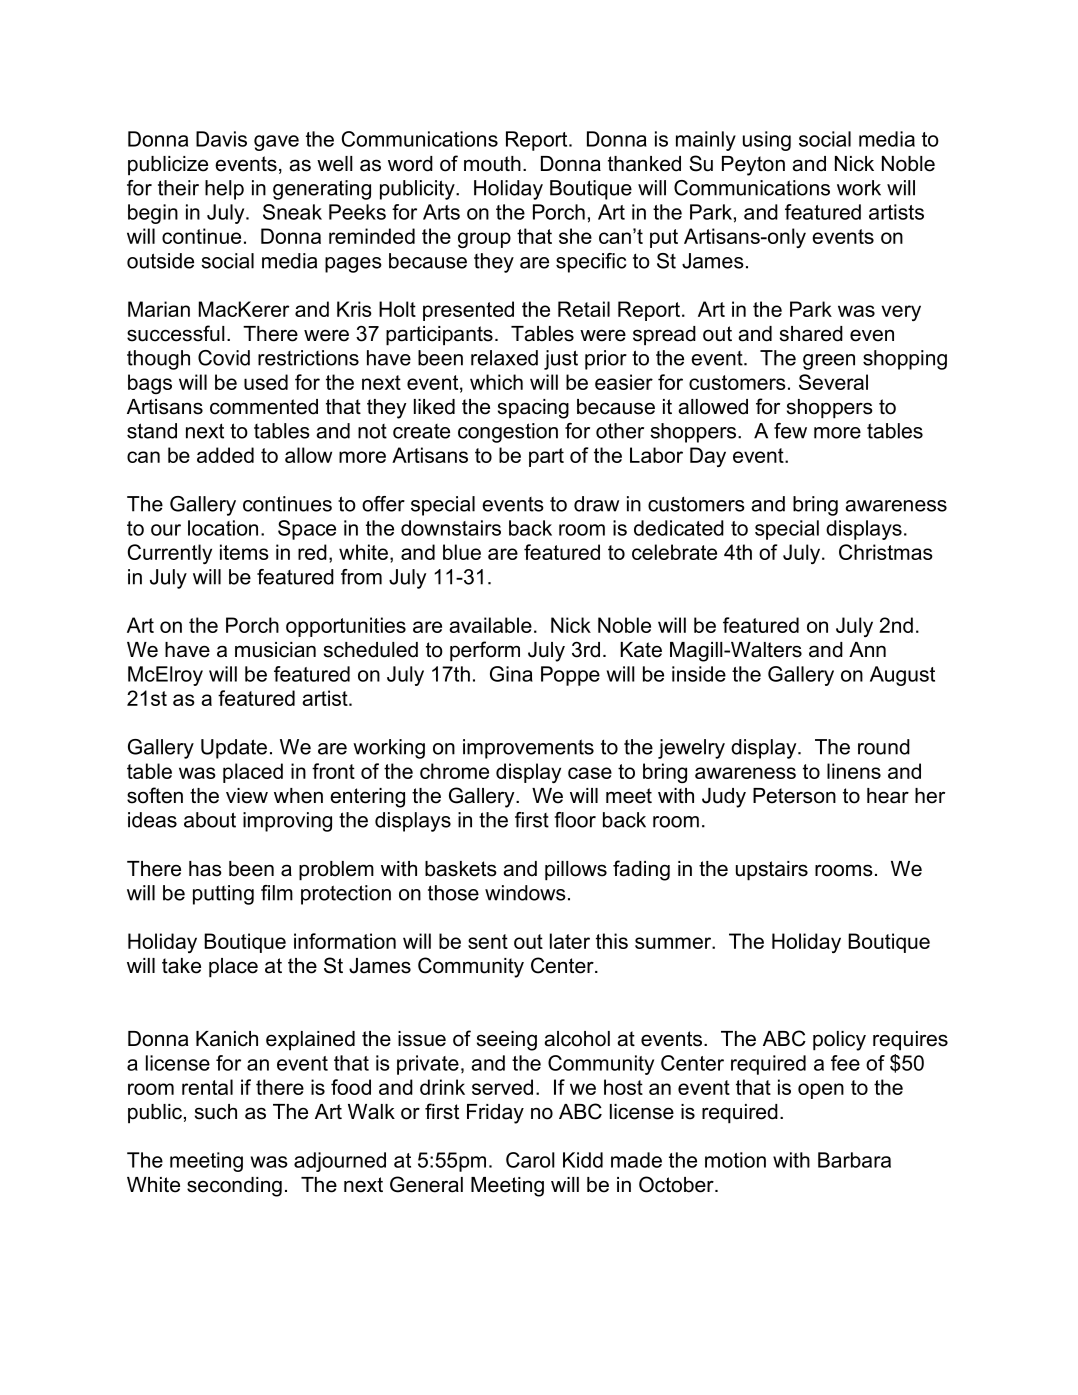 The height and width of the screenshot is (1395, 1078). What do you see at coordinates (504, 358) in the screenshot?
I see `relaxed` at bounding box center [504, 358].
